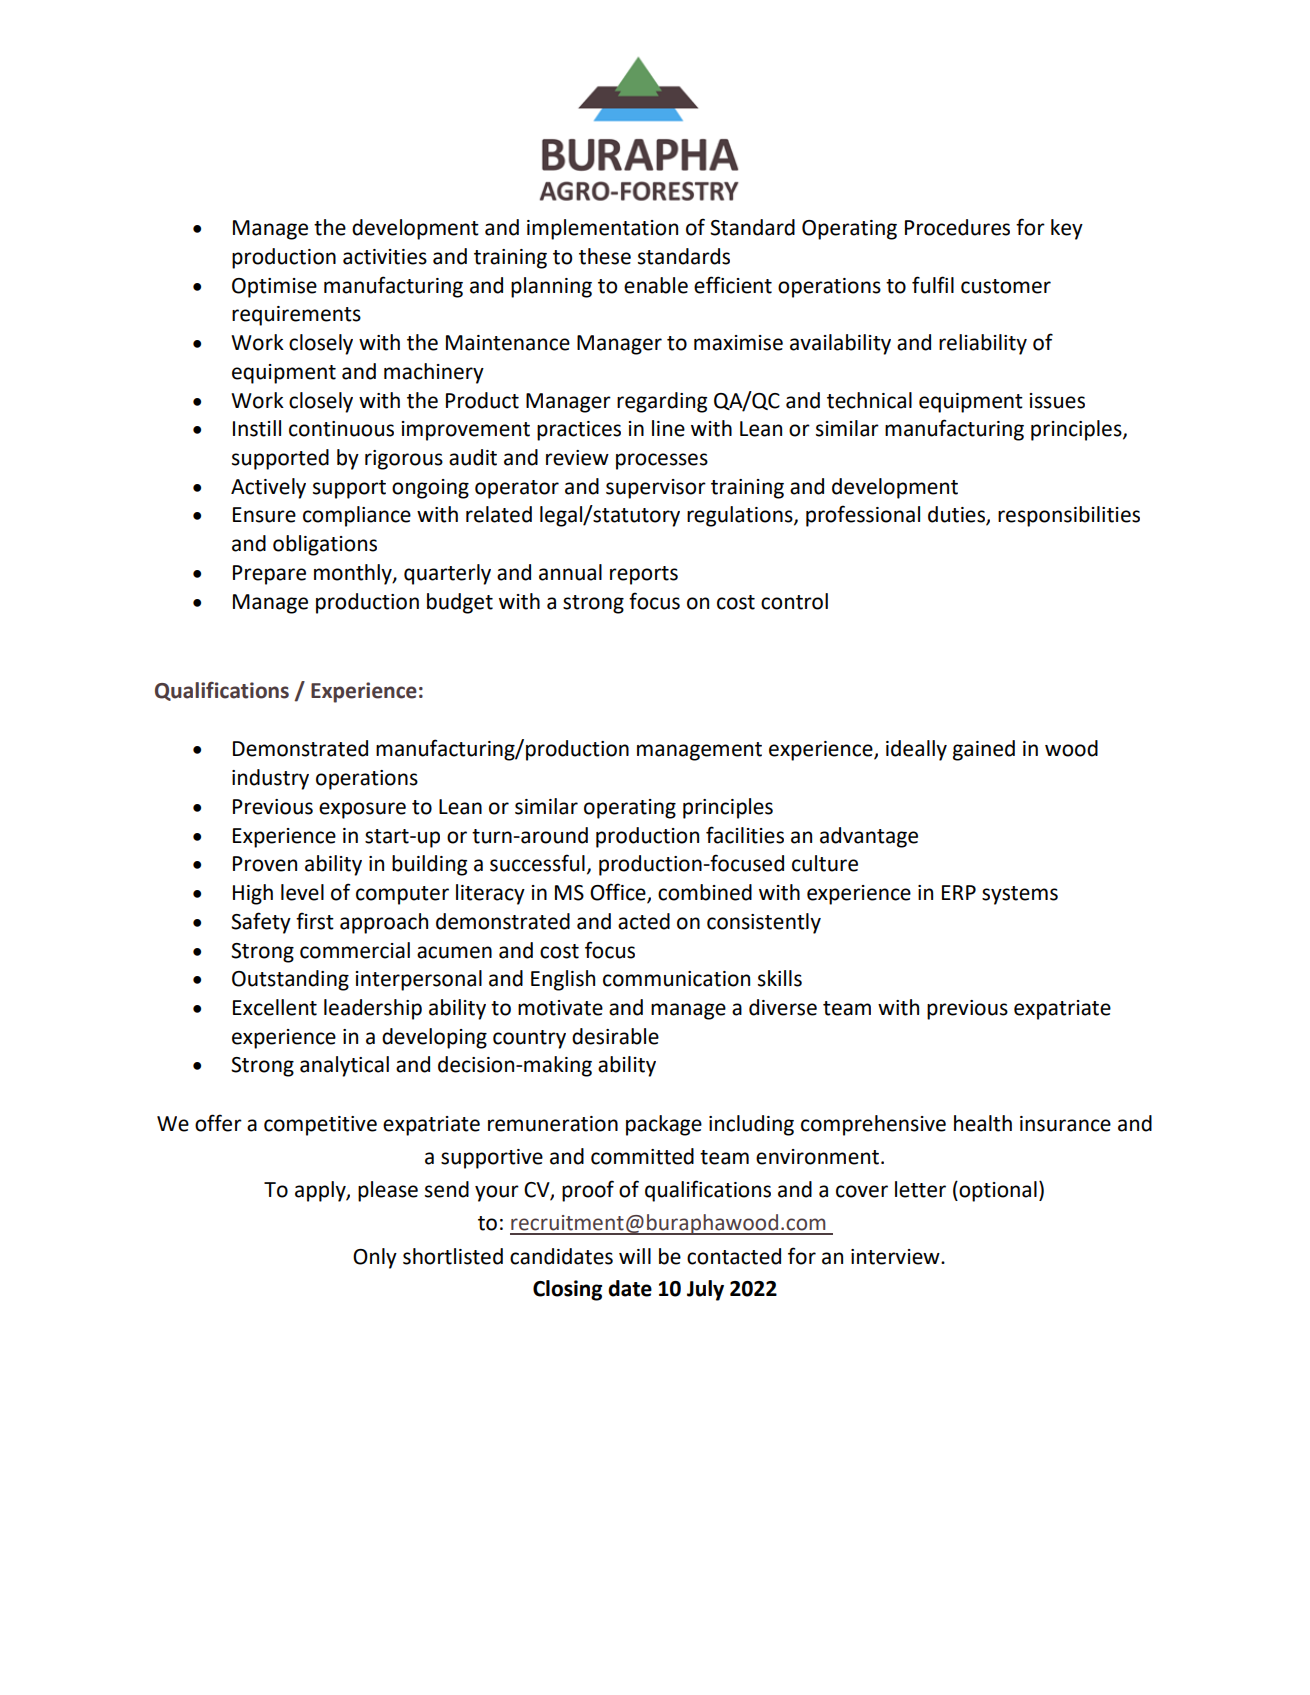  I want to click on Office, so click(619, 893).
